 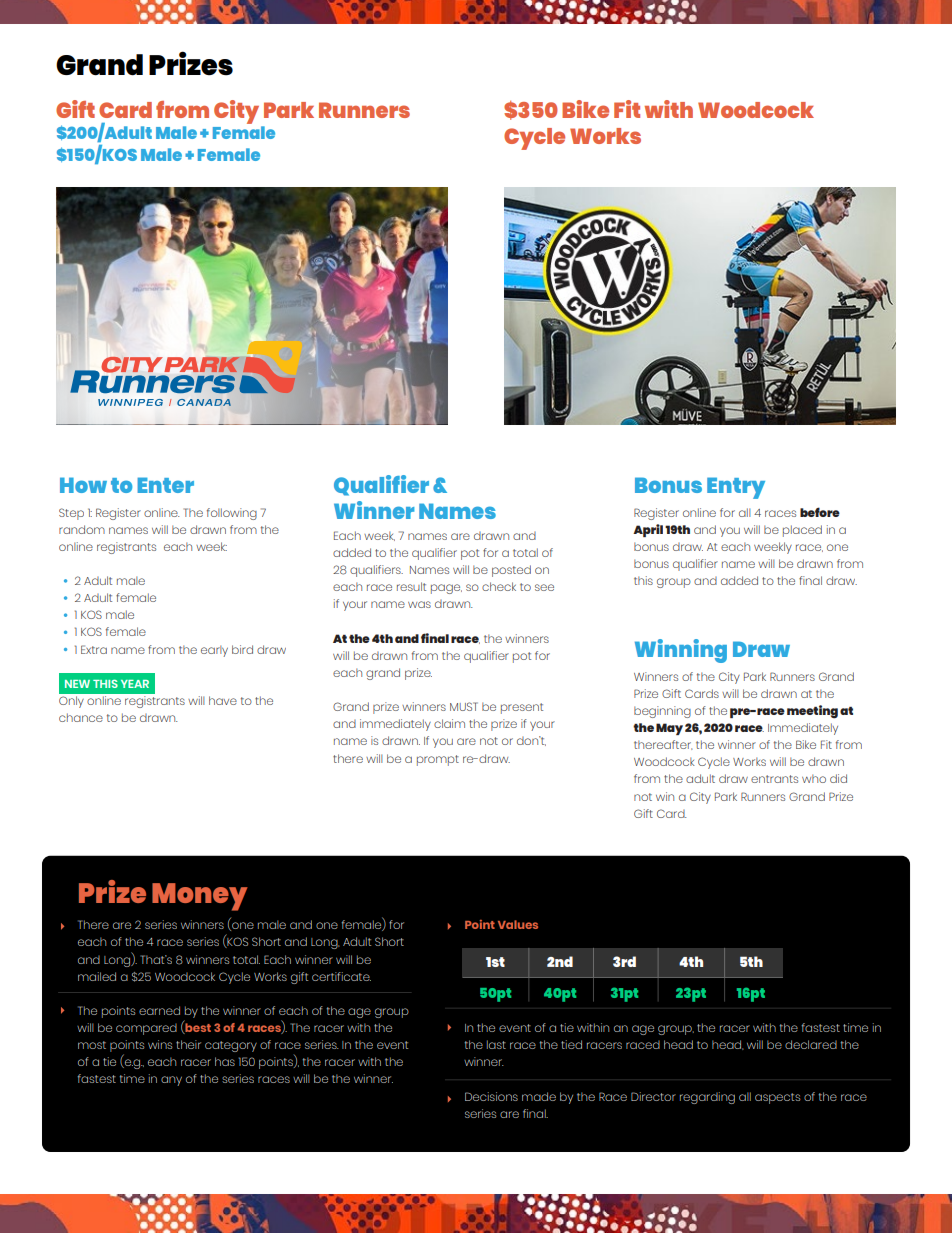 What do you see at coordinates (774, 779) in the page?
I see `entrants` at bounding box center [774, 779].
